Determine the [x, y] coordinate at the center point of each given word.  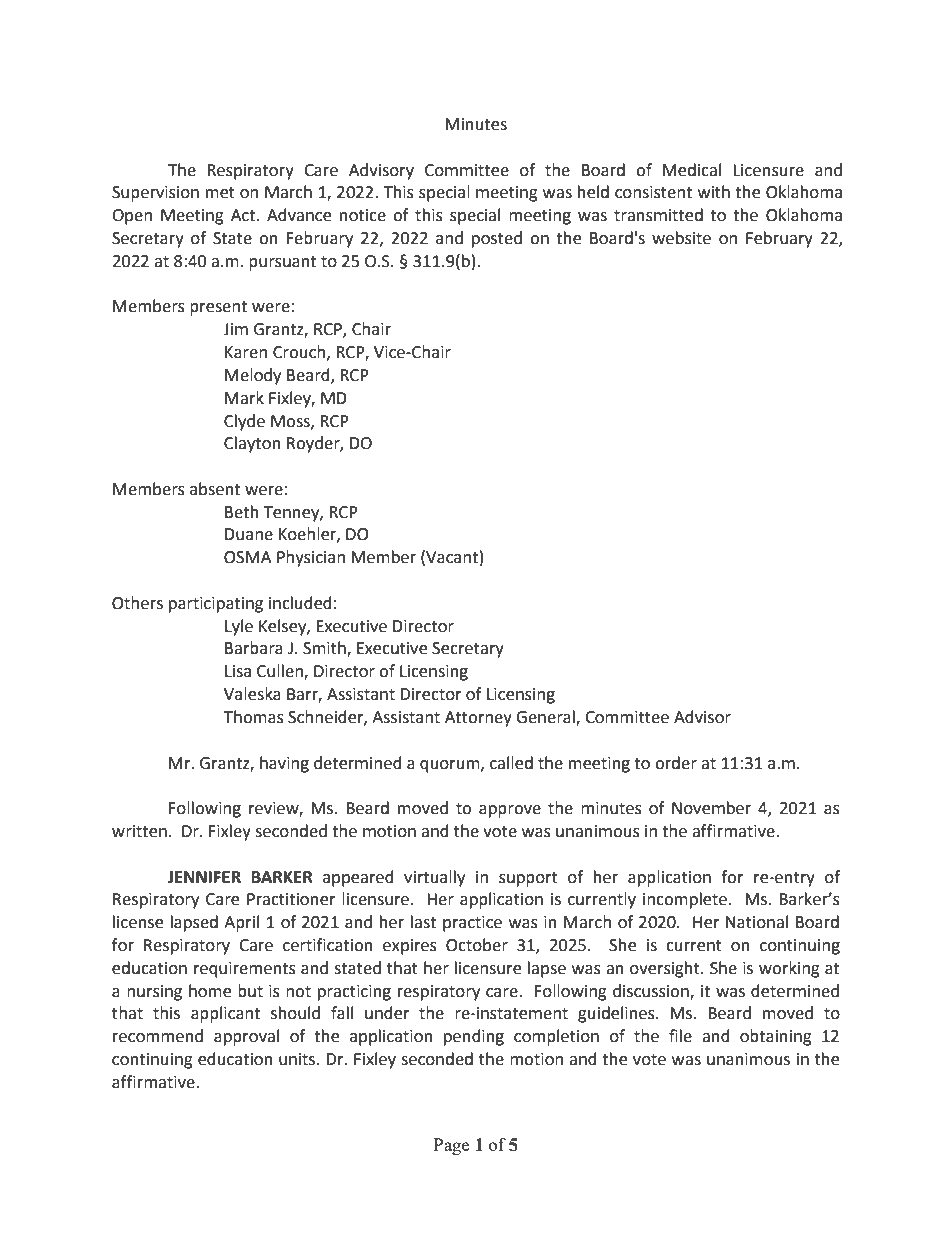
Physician [311, 558]
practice [472, 924]
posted [497, 239]
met [220, 193]
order [676, 763]
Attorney [478, 719]
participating [216, 605]
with [714, 192]
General [546, 718]
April [241, 923]
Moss [291, 422]
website [681, 238]
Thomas [254, 717]
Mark [244, 398]
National [757, 922]
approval [246, 1037]
